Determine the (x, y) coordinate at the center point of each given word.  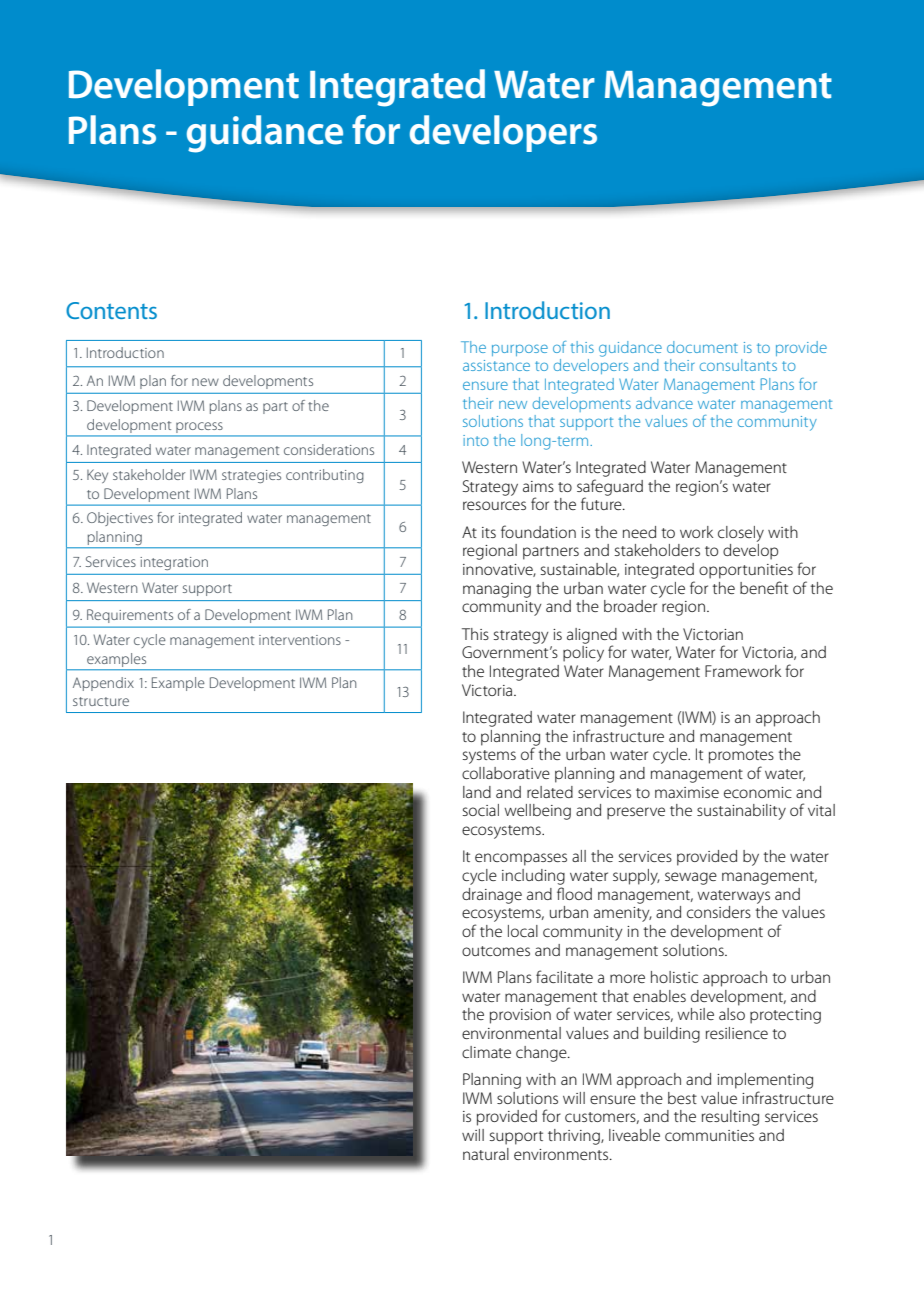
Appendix (103, 684)
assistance (496, 365)
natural (486, 1154)
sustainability (741, 812)
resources (494, 505)
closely (741, 534)
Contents (111, 310)
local (523, 931)
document (702, 347)
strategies (251, 476)
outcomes (496, 951)
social (481, 810)
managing (497, 590)
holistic (674, 977)
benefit (764, 587)
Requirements (130, 616)
